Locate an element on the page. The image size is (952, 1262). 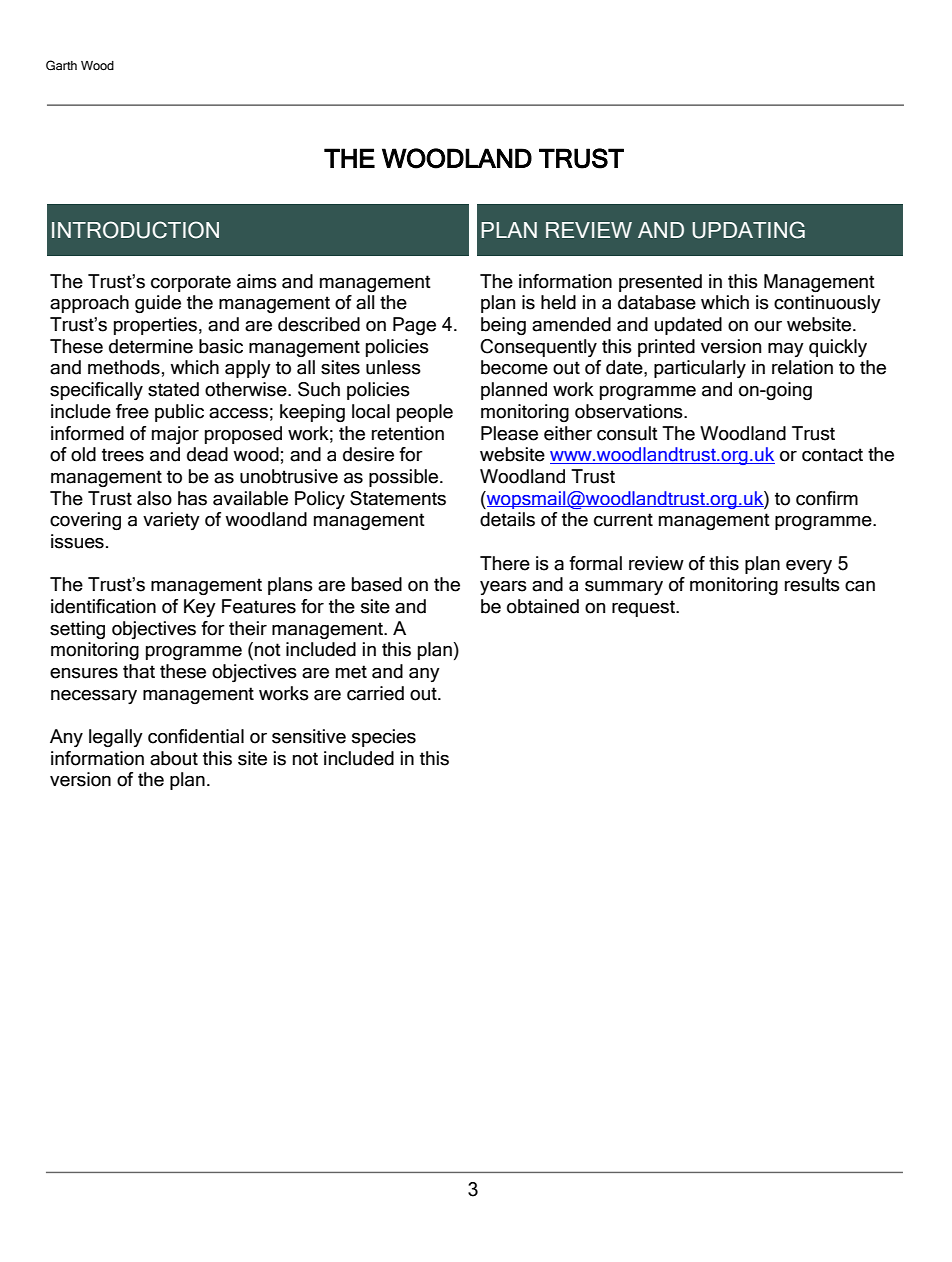
people is located at coordinates (425, 413).
